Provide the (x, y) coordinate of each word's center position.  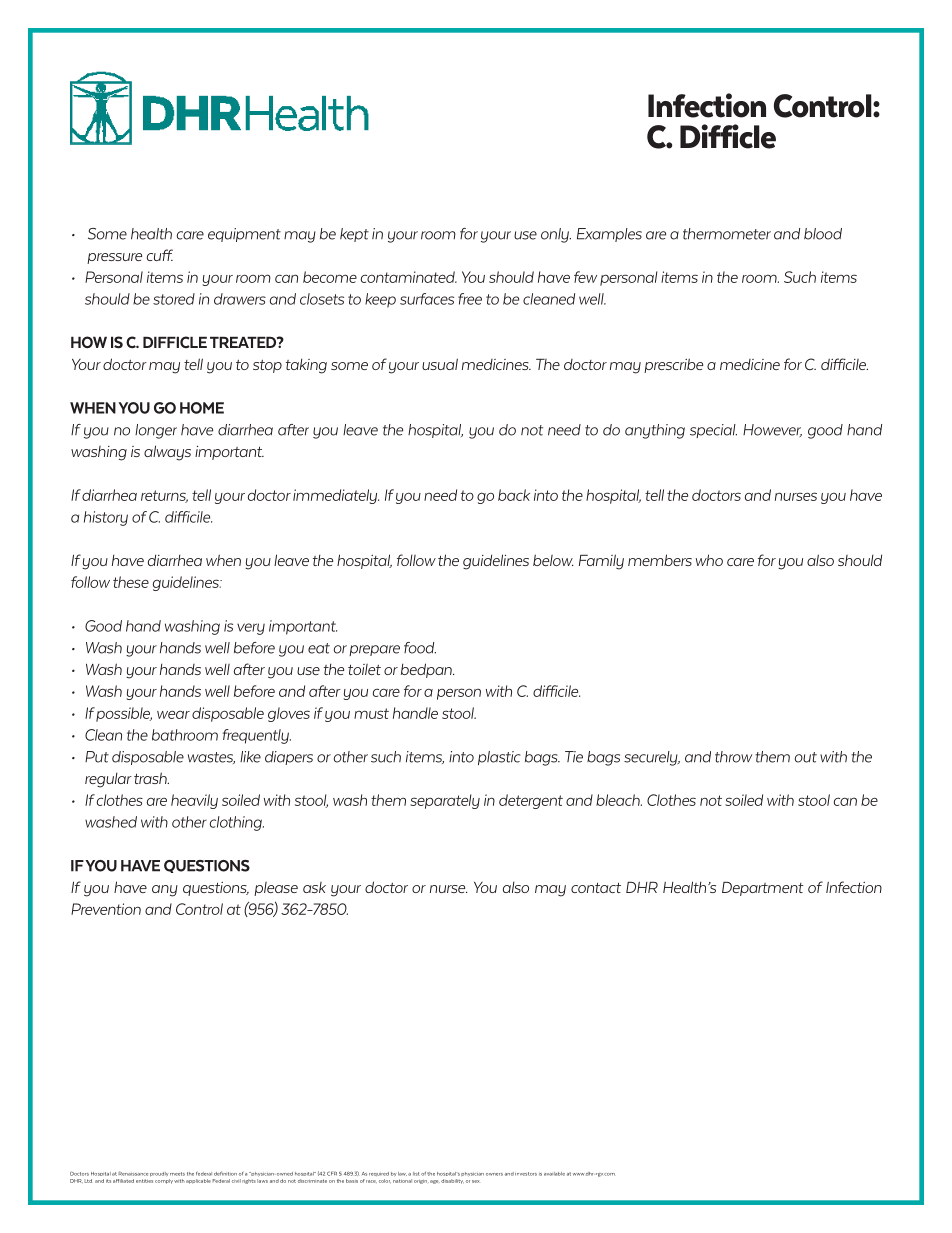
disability (452, 1181)
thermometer (727, 234)
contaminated (408, 277)
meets (177, 1174)
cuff (160, 255)
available (554, 1174)
